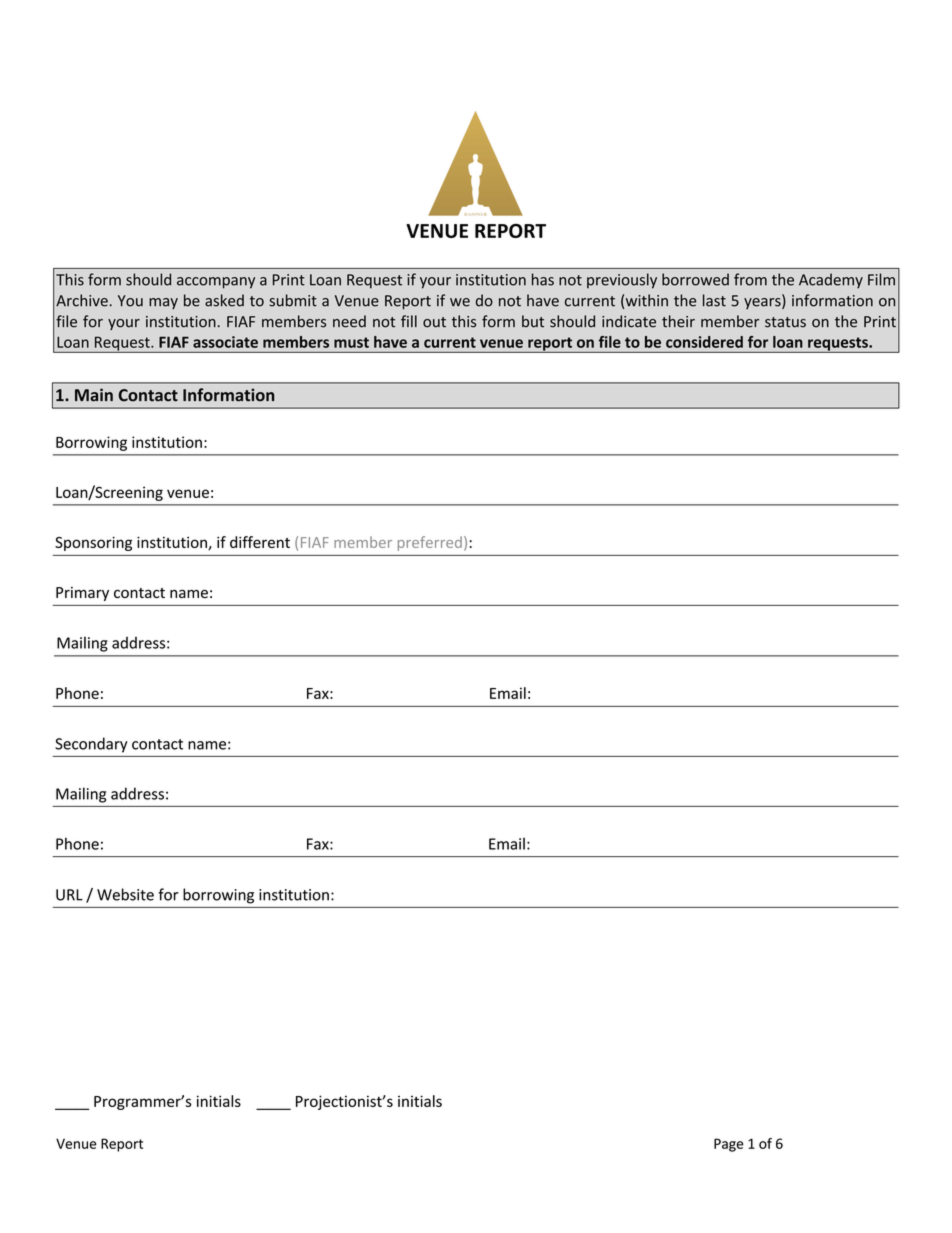 The height and width of the page is (1233, 952). What do you see at coordinates (91, 745) in the page?
I see `Secondary` at bounding box center [91, 745].
